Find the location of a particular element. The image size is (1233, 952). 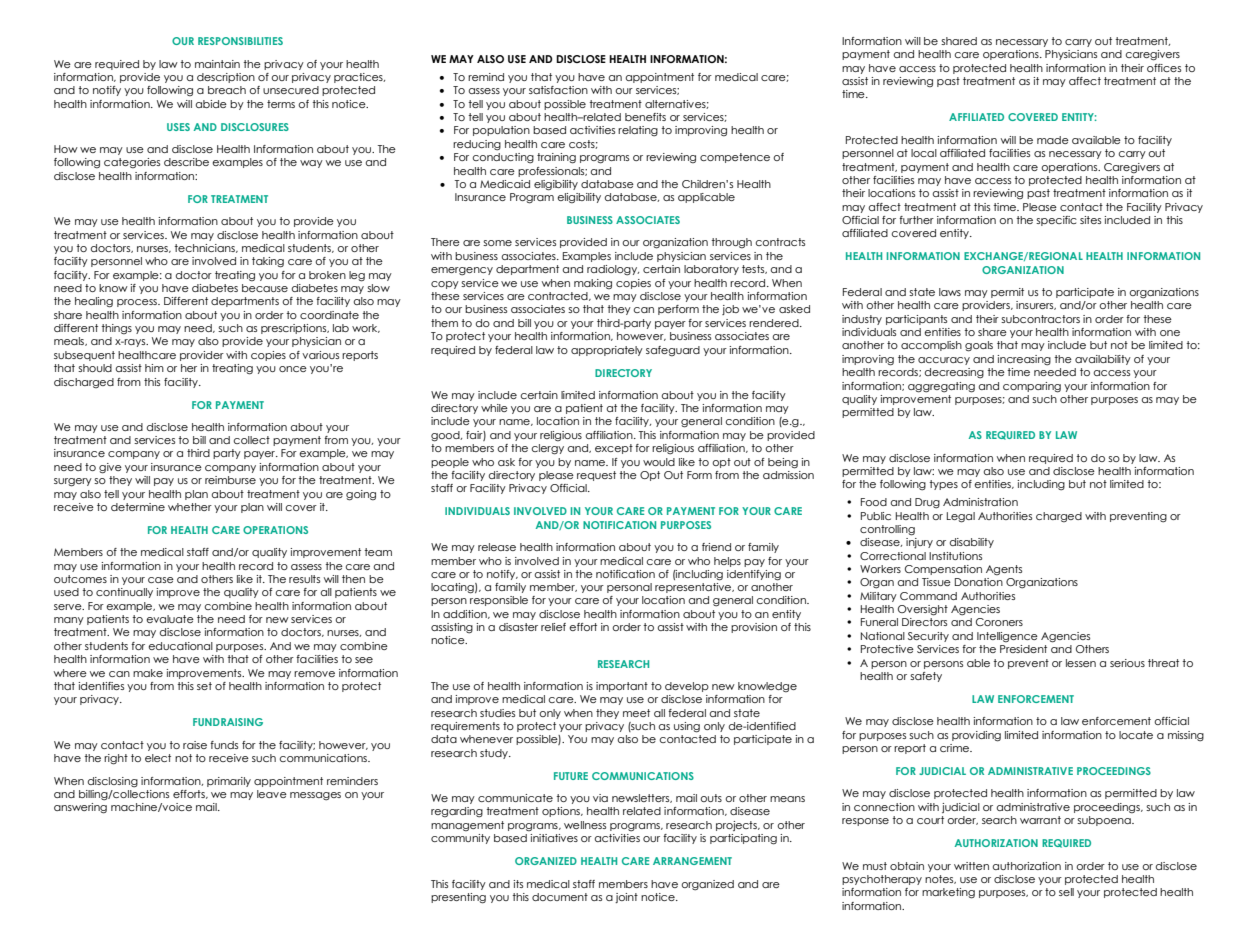

Coroners is located at coordinates (999, 622).
